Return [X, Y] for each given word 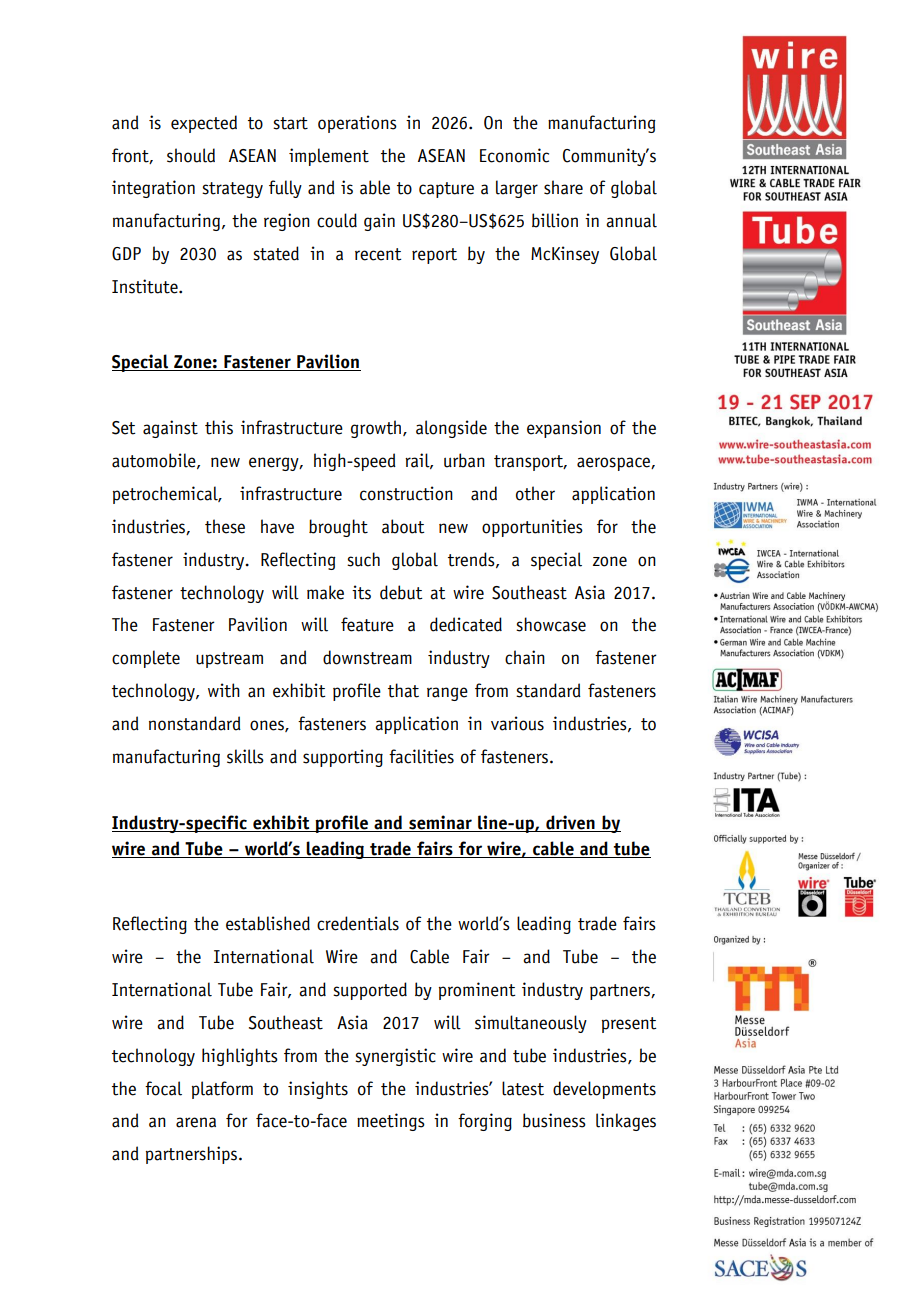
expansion [564, 429]
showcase [551, 624]
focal [163, 1088]
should [191, 155]
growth [377, 429]
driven [570, 823]
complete [146, 659]
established [268, 923]
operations [357, 124]
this [219, 427]
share [563, 187]
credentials [358, 923]
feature [367, 624]
